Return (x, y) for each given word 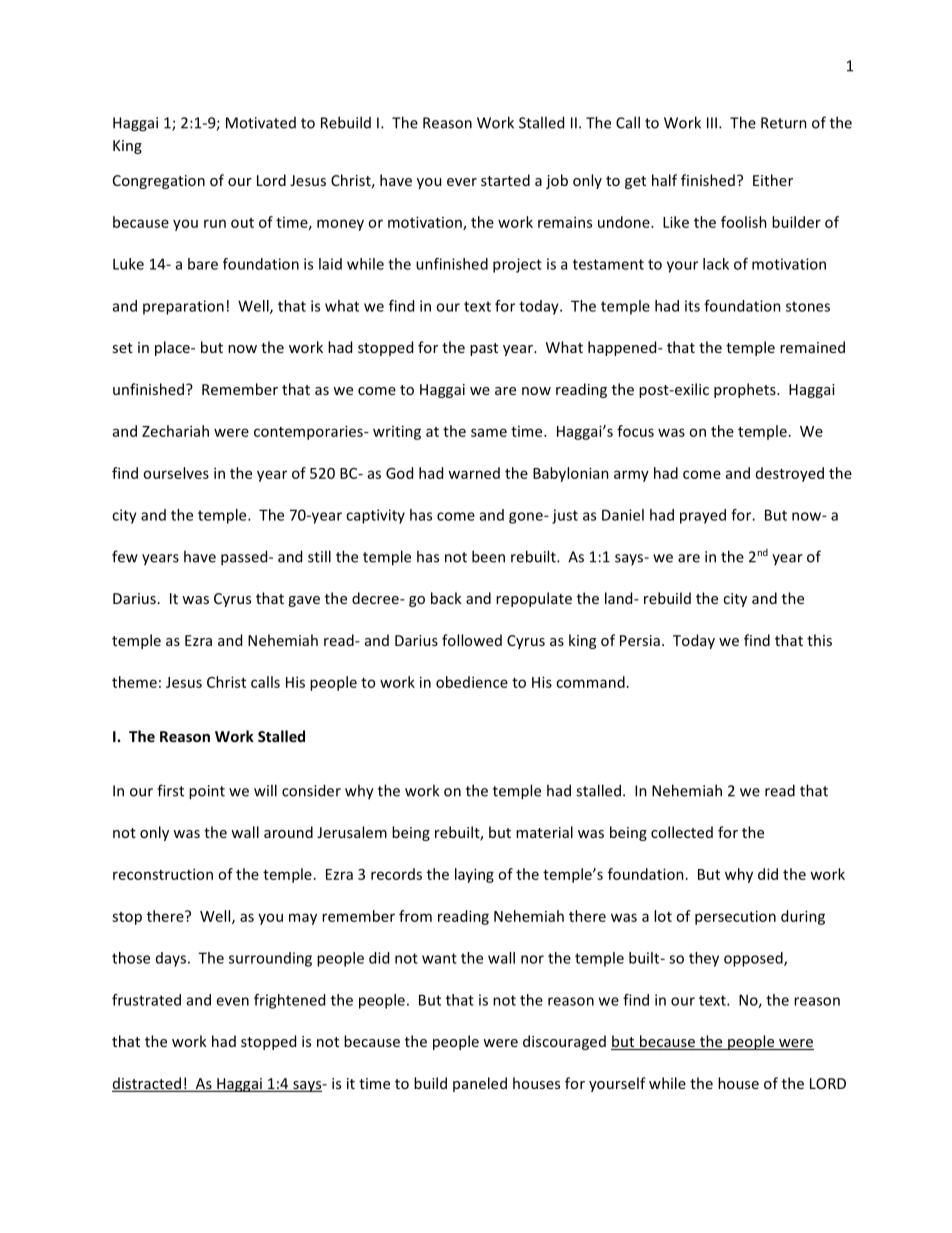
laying (474, 875)
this (819, 640)
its (692, 306)
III (712, 123)
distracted (147, 1084)
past (484, 349)
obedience (472, 682)
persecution (735, 917)
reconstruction (163, 874)
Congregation (159, 182)
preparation (183, 307)
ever (462, 182)
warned (474, 473)
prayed (703, 516)
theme (134, 682)
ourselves (176, 473)
